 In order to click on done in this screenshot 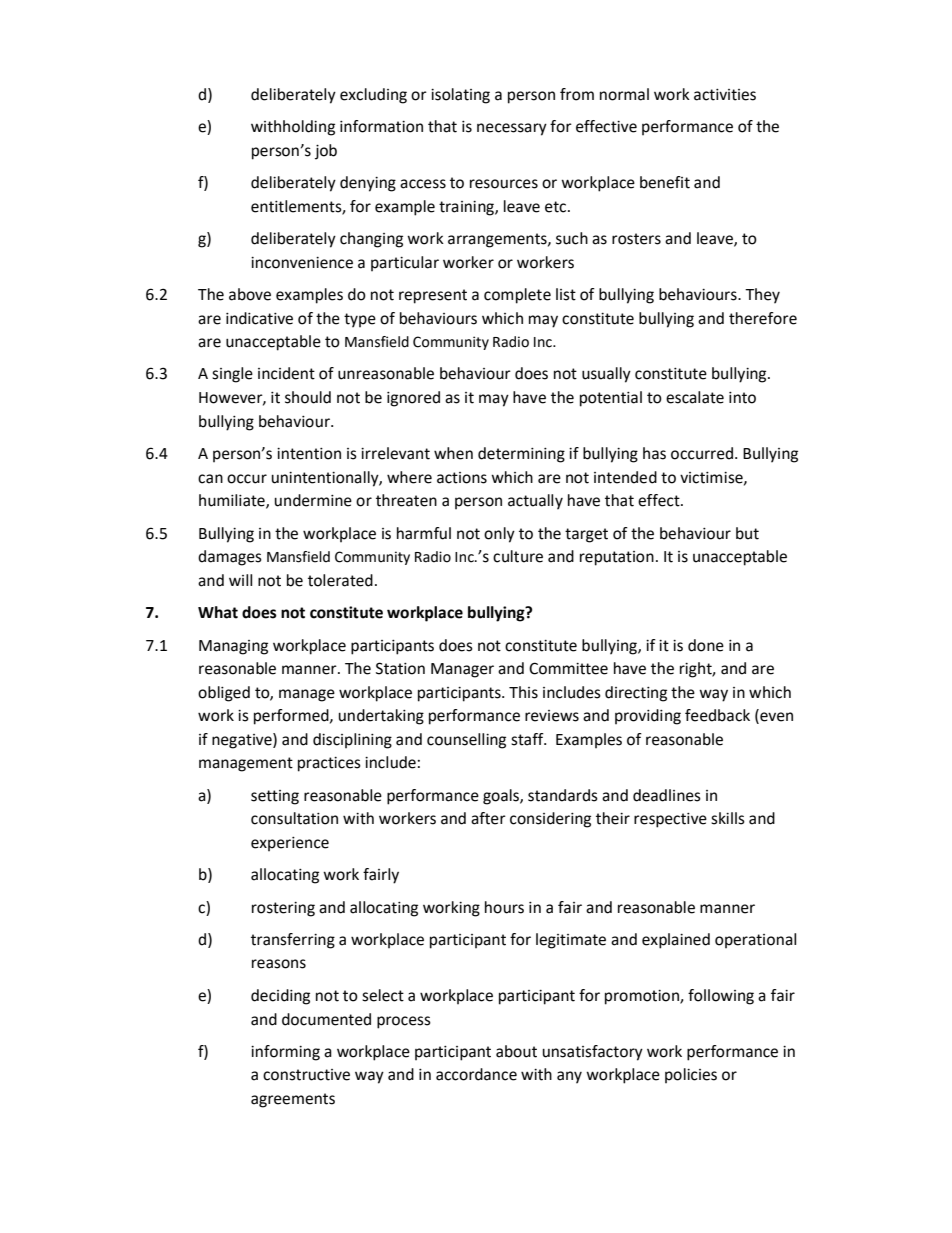, I will do `click(706, 645)`.
